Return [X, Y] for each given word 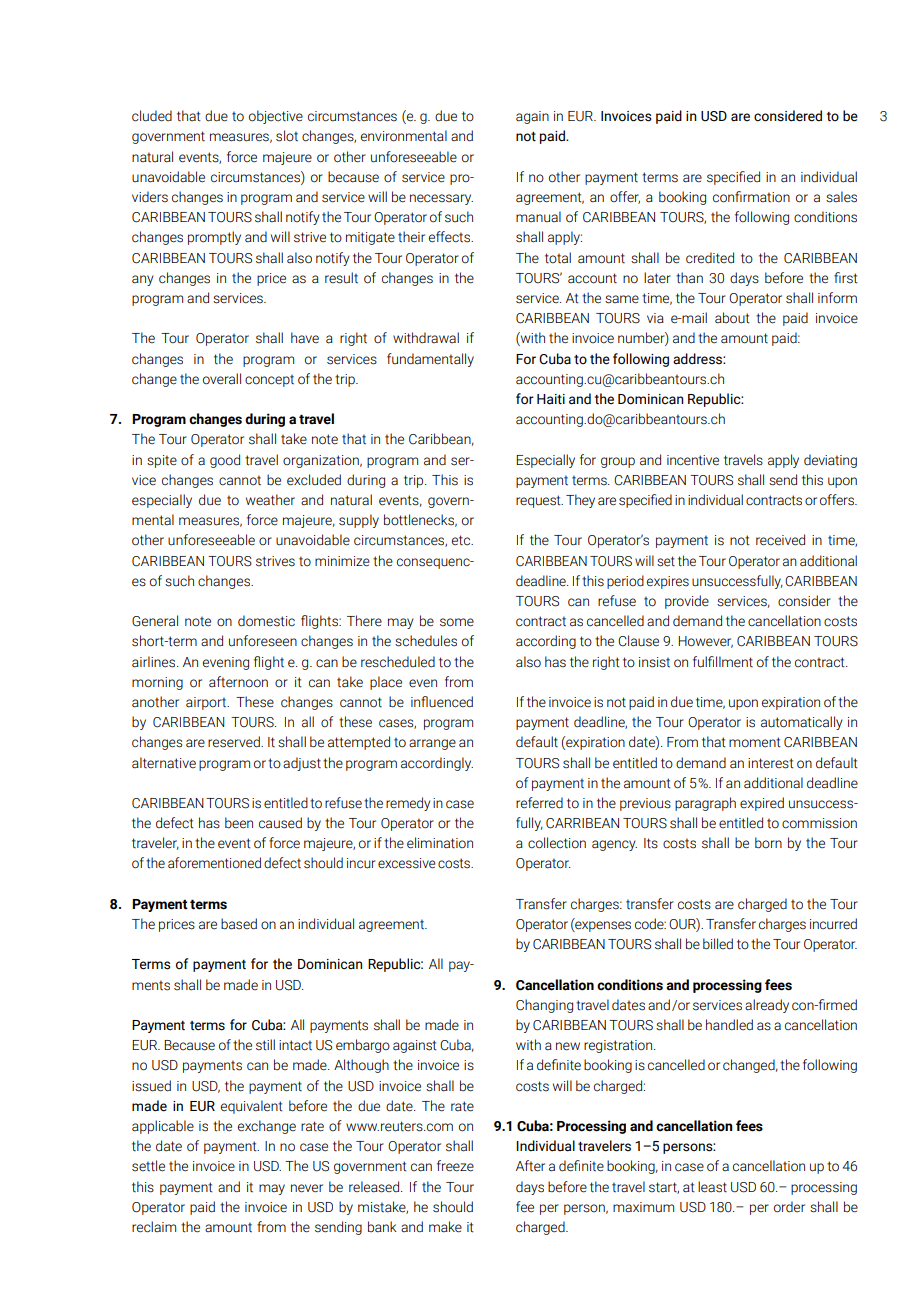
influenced [442, 702]
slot [287, 136]
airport [207, 703]
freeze [455, 1166]
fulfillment [723, 662]
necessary [441, 199]
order [789, 1207]
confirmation [751, 197]
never [307, 1188]
